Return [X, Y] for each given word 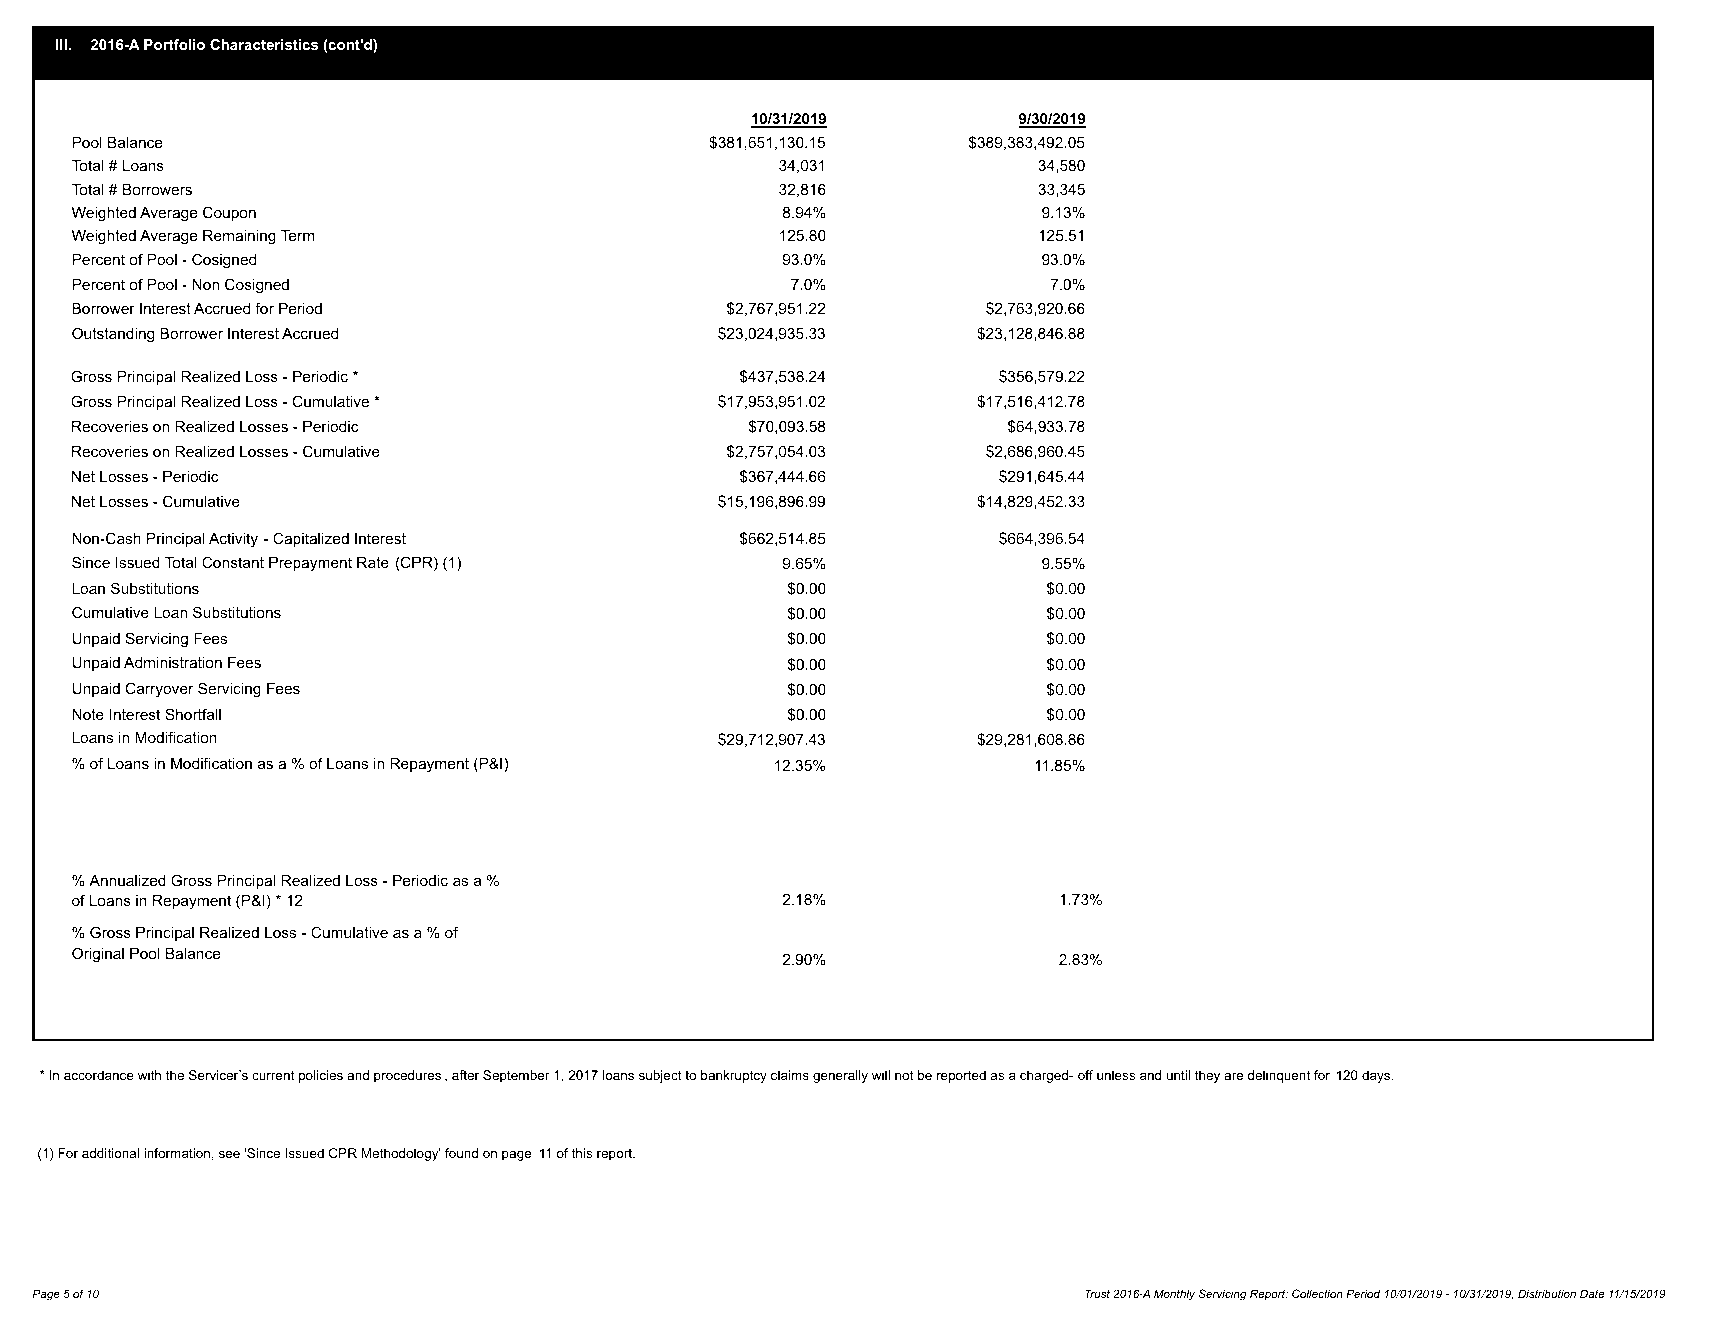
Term [298, 235]
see [229, 1154]
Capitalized [311, 539]
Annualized [127, 880]
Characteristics [264, 44]
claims [790, 1075]
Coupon [229, 213]
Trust [1097, 1293]
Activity [233, 540]
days [1377, 1076]
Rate [373, 562]
